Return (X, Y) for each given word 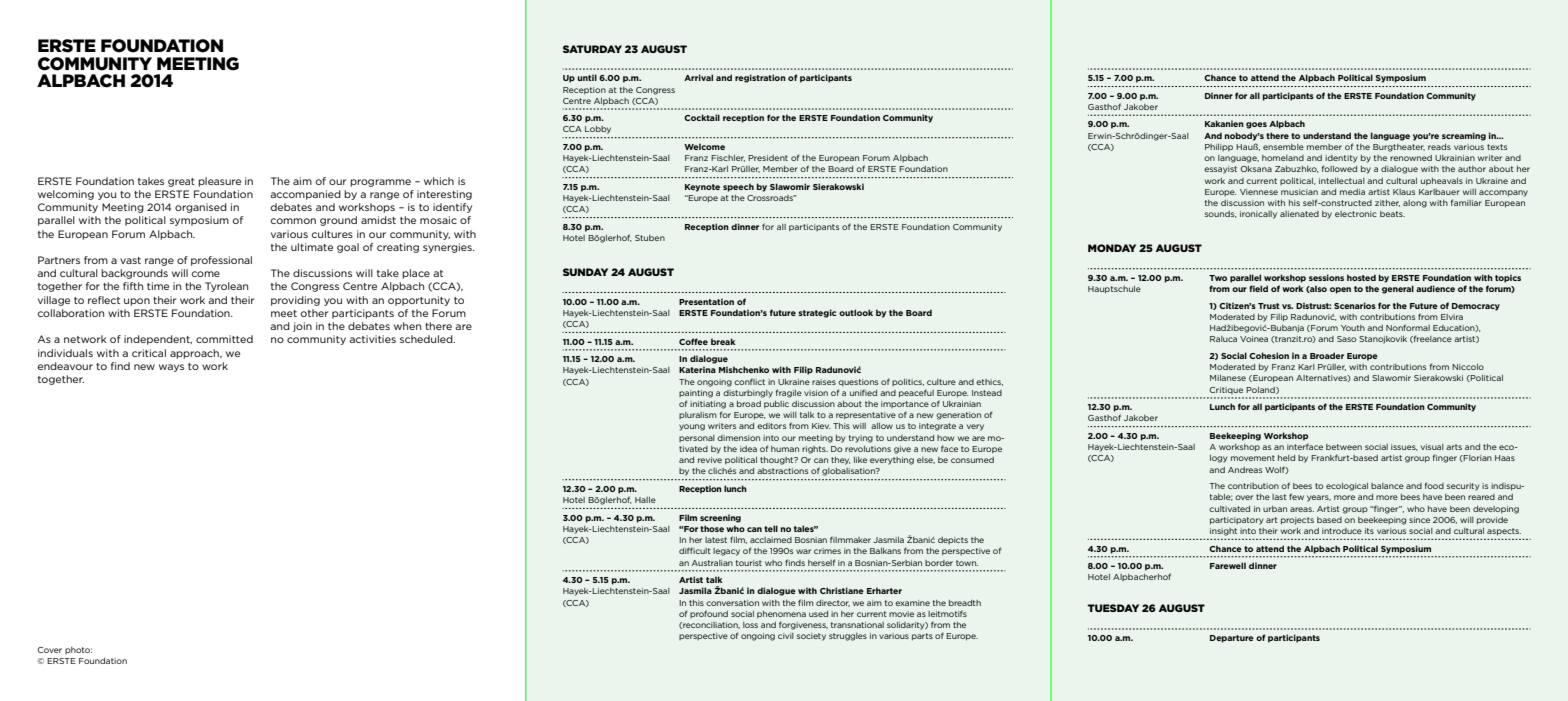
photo (78, 650)
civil (786, 636)
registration (760, 78)
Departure (1232, 639)
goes (1256, 125)
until (587, 77)
